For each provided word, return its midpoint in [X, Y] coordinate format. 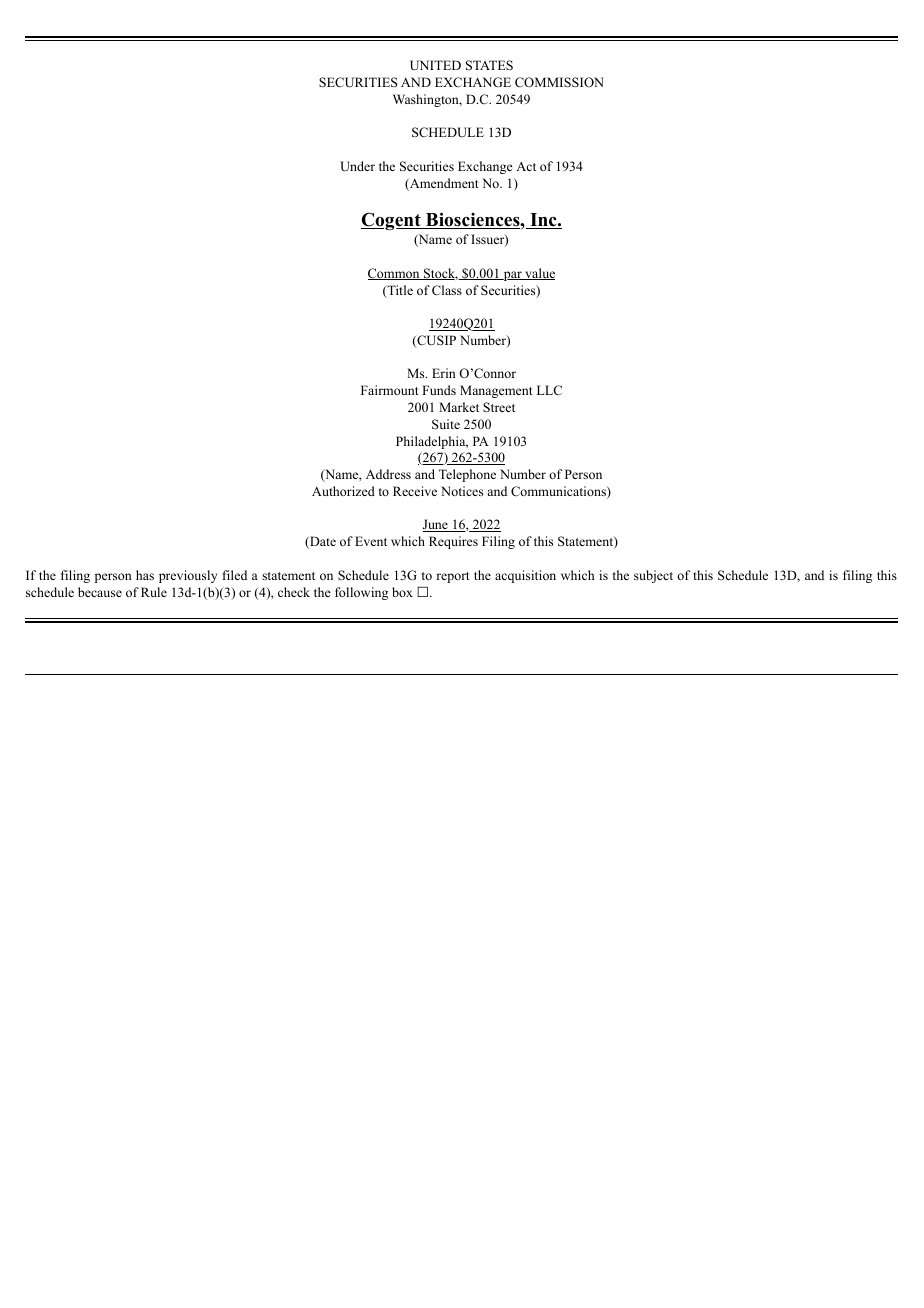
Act [526, 166]
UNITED [435, 65]
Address [388, 474]
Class [447, 290]
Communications [559, 492]
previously [188, 576]
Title [399, 291]
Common [395, 274]
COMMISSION [559, 82]
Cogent [392, 221]
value [539, 274]
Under [357, 166]
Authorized [343, 491]
